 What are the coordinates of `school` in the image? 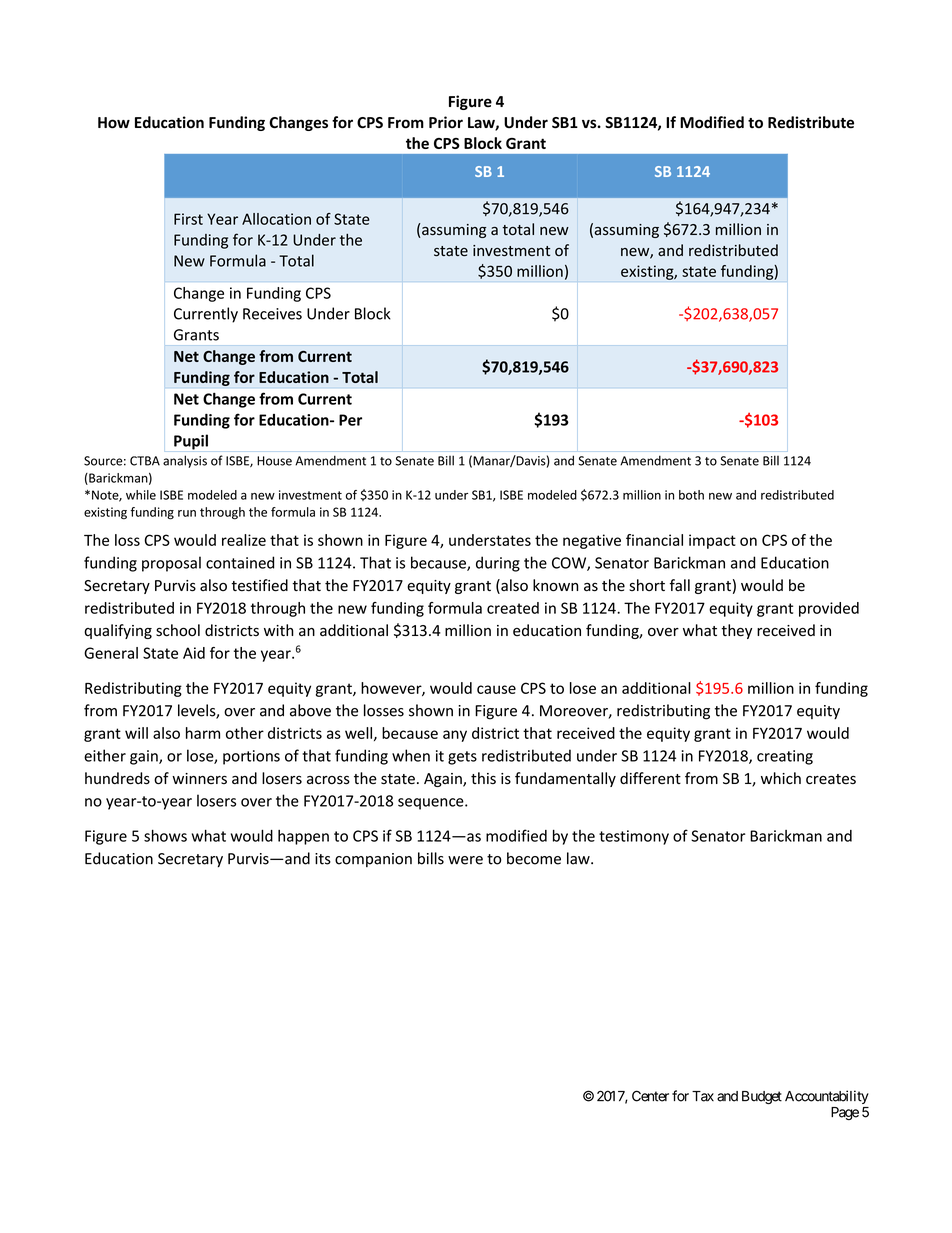 It's located at (178, 630).
